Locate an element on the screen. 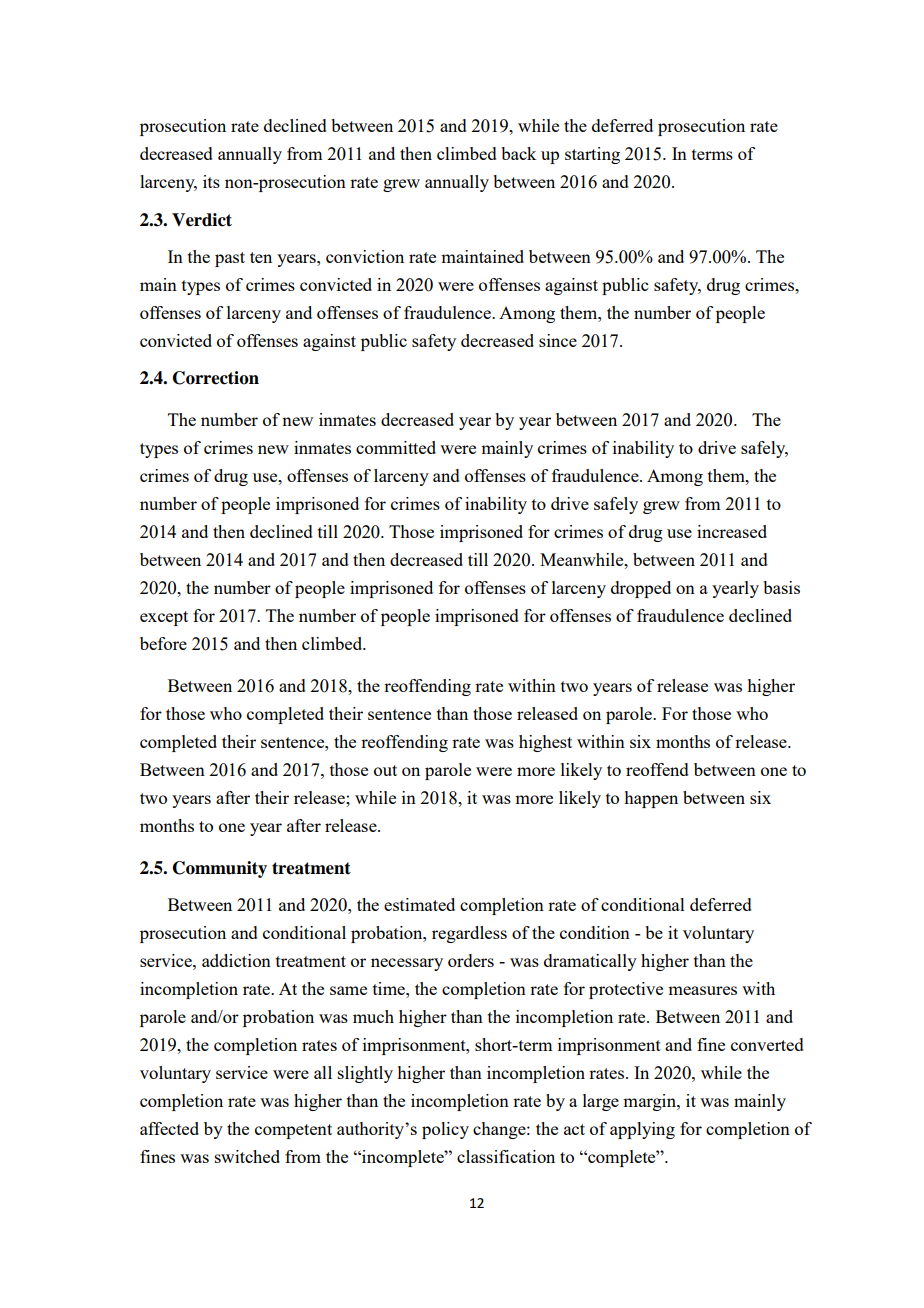  switched is located at coordinates (247, 1156).
